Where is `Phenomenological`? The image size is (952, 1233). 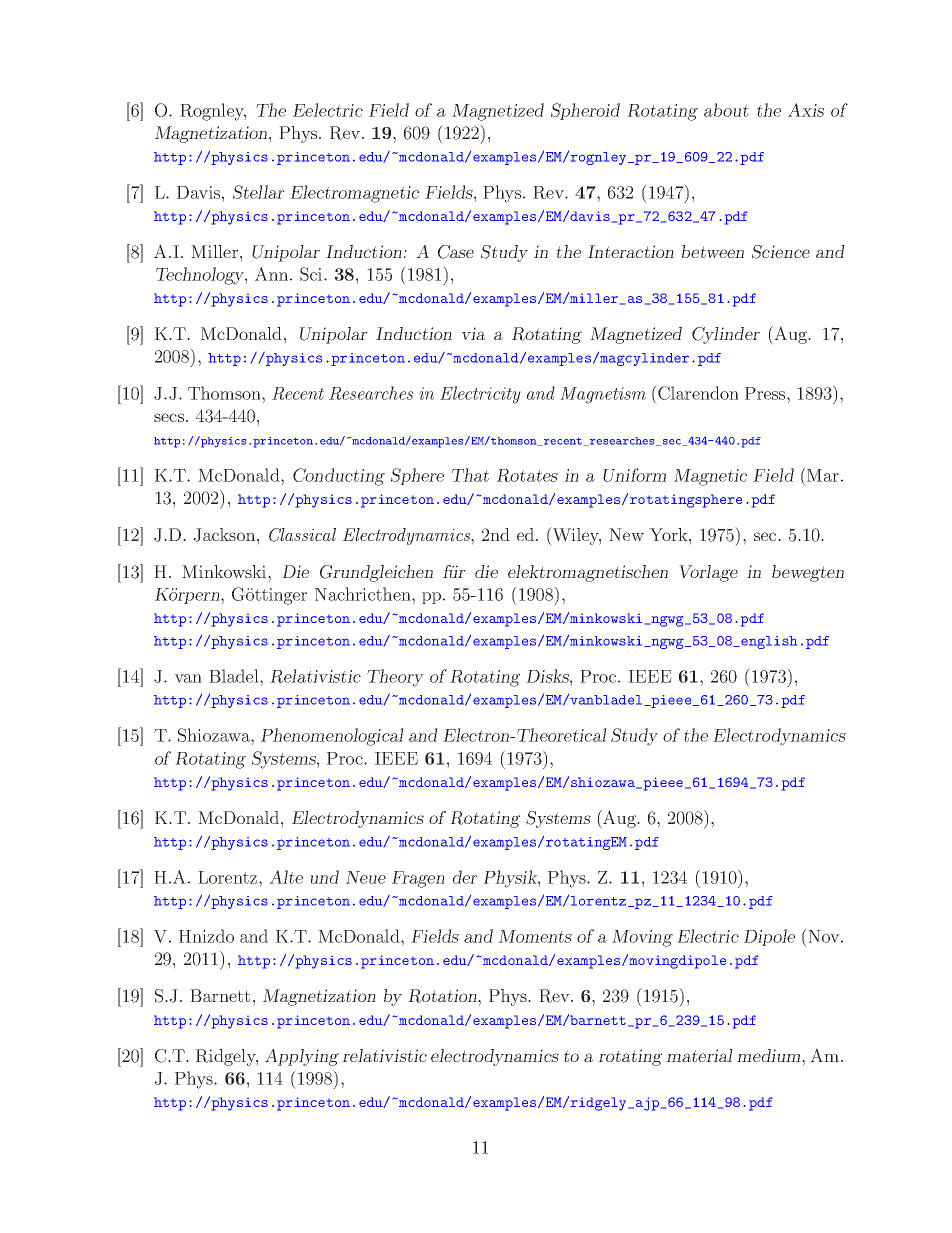 Phenomenological is located at coordinates (332, 737).
